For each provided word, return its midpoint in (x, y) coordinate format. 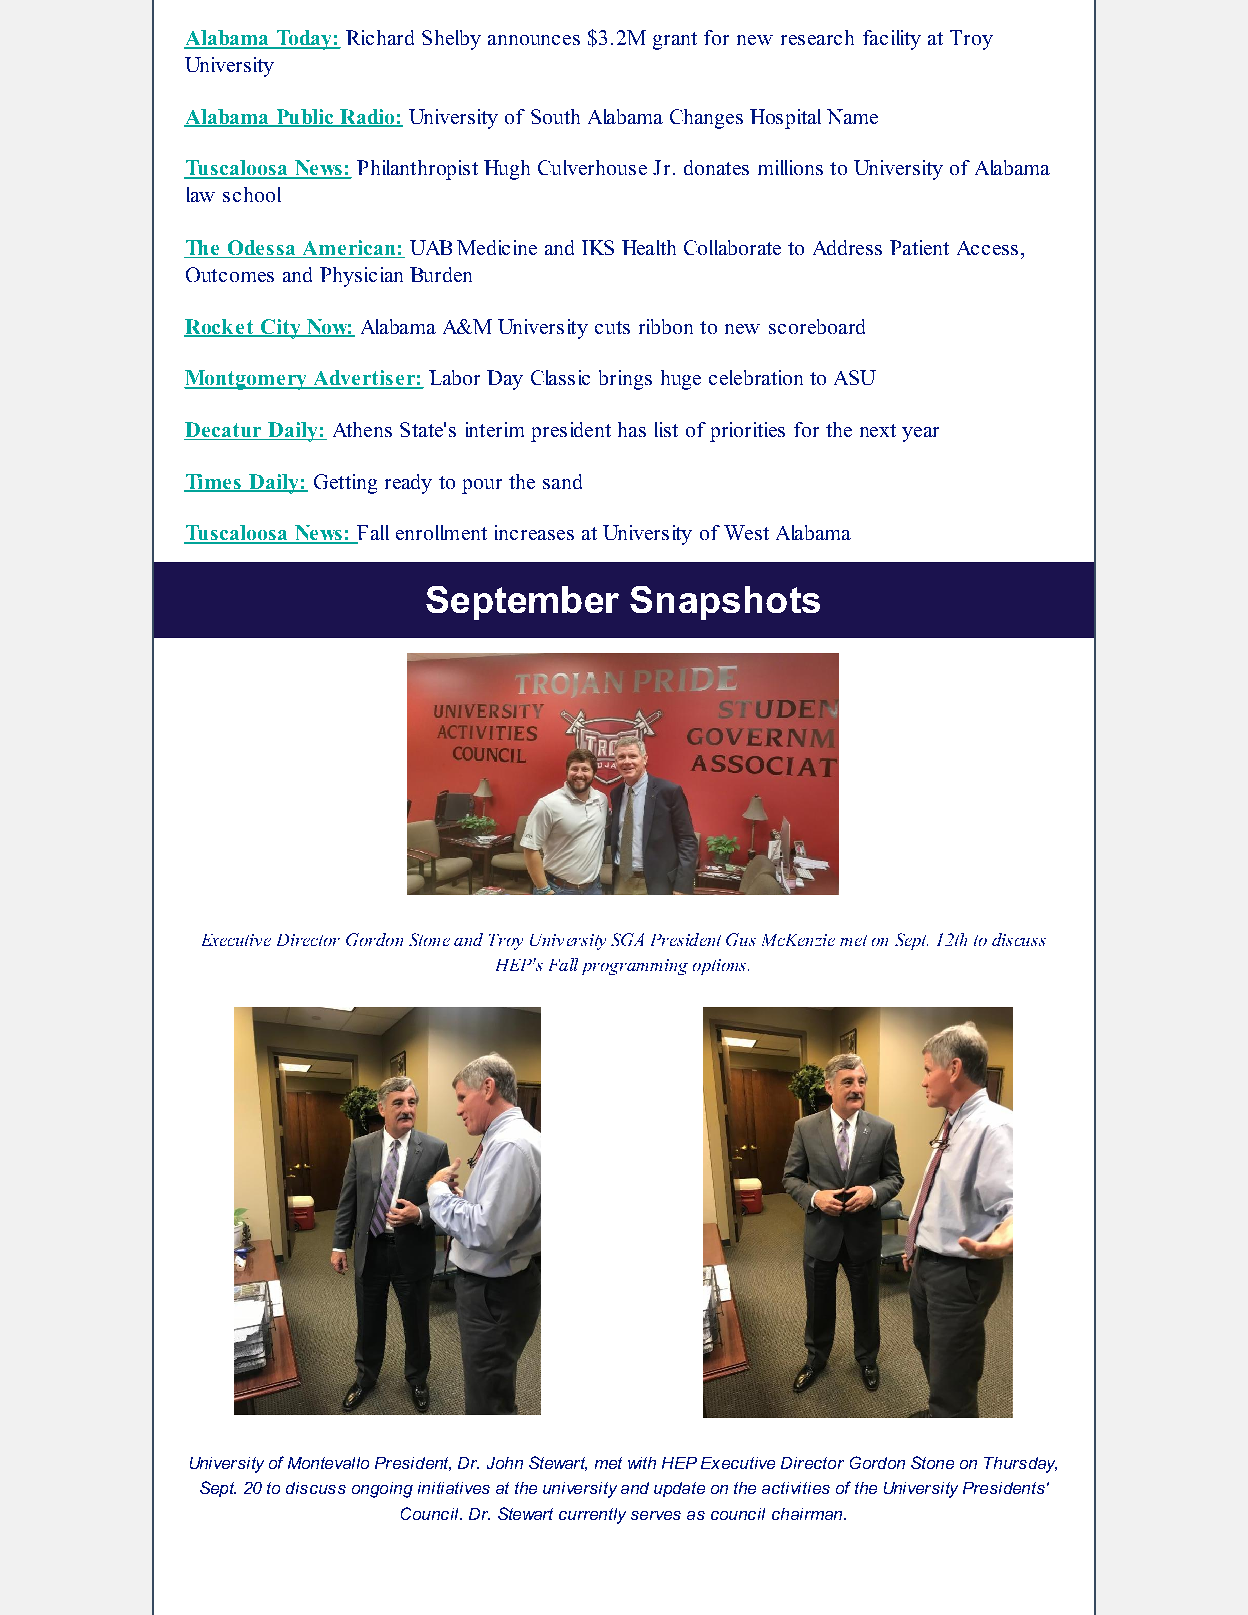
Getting (345, 484)
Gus (741, 939)
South (555, 116)
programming (635, 967)
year (920, 434)
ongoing (382, 1490)
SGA (627, 939)
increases (534, 532)
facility (892, 40)
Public (305, 118)
